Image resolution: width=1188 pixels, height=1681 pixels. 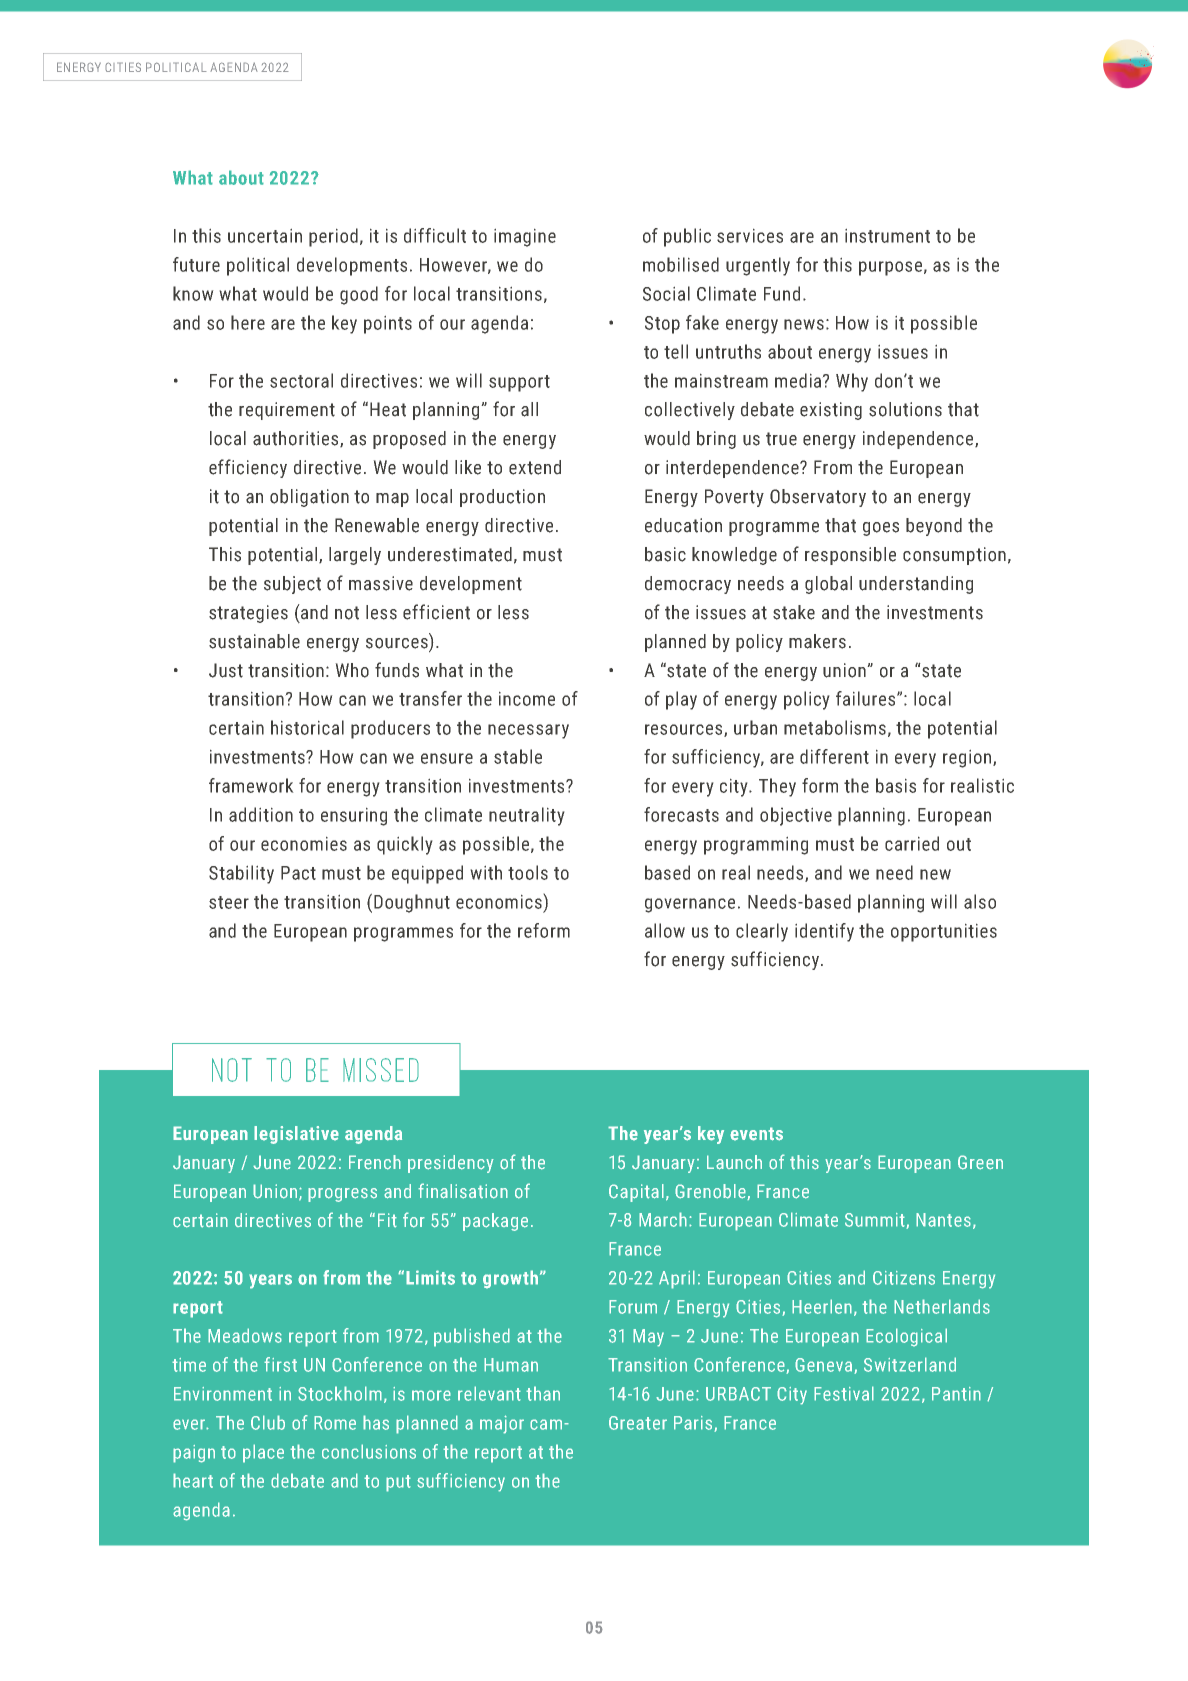 What do you see at coordinates (296, 1135) in the image?
I see `legislative` at bounding box center [296, 1135].
